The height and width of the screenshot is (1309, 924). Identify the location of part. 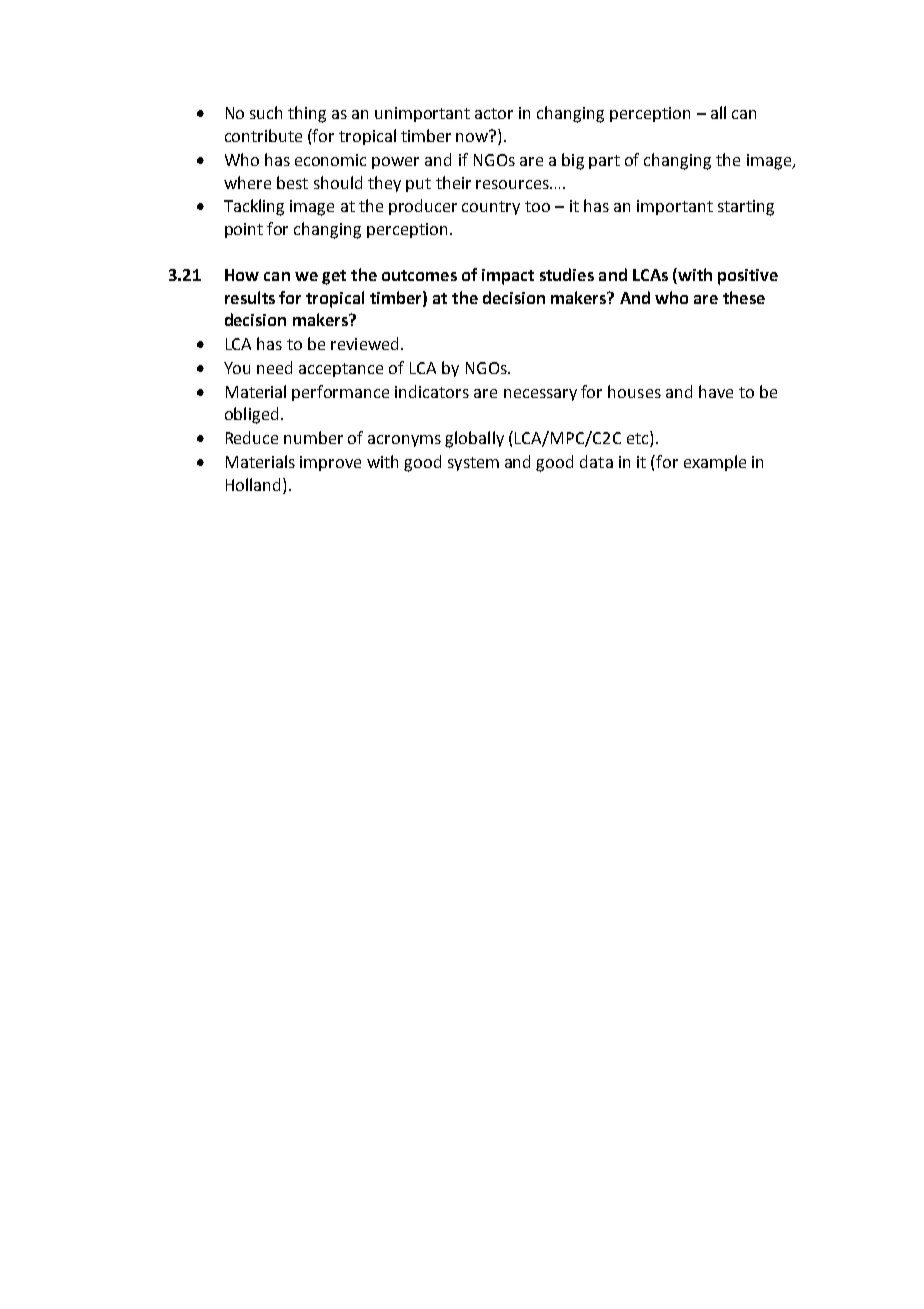
(604, 162).
